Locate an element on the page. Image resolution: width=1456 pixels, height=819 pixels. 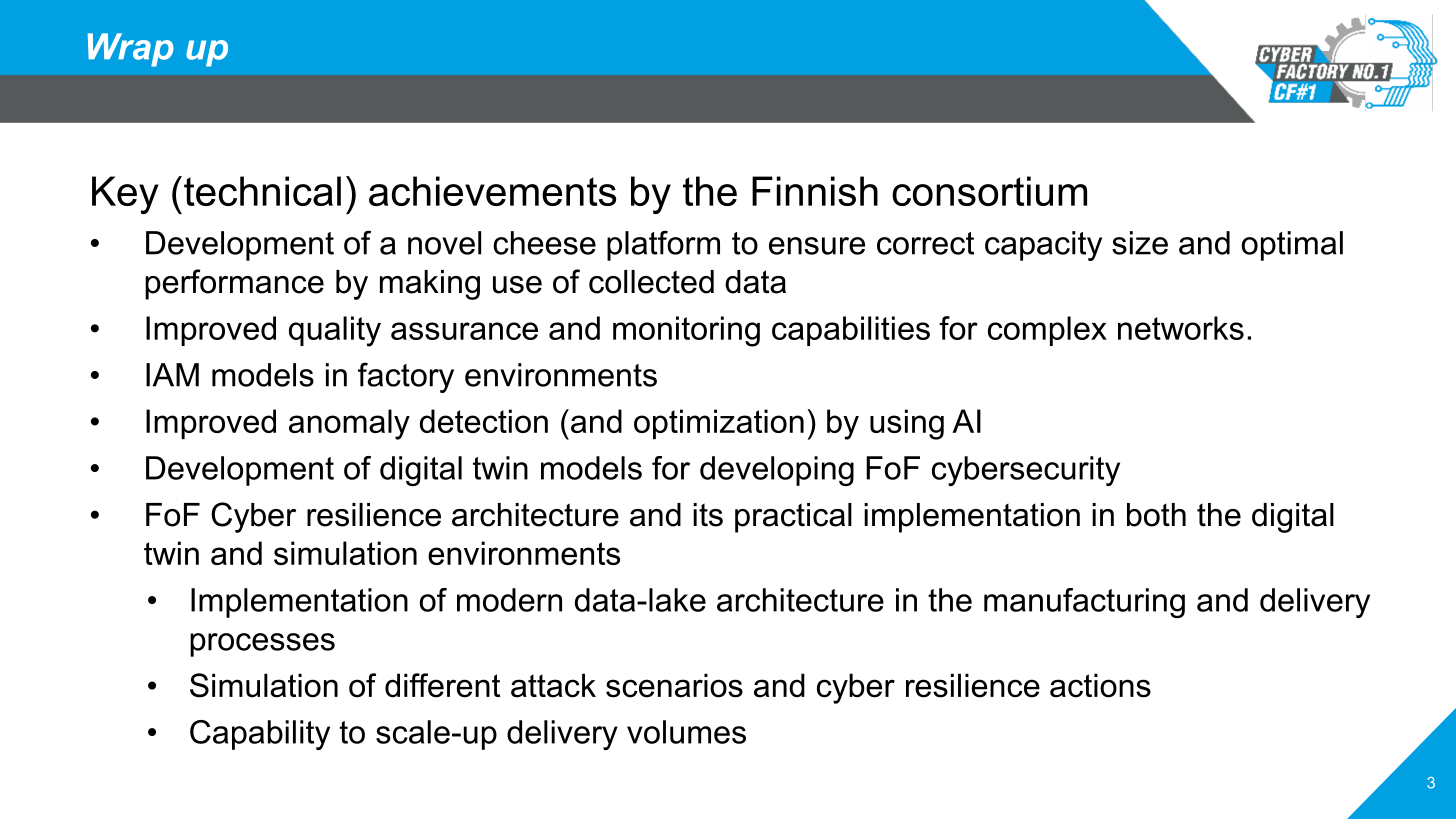
Capability is located at coordinates (260, 735).
